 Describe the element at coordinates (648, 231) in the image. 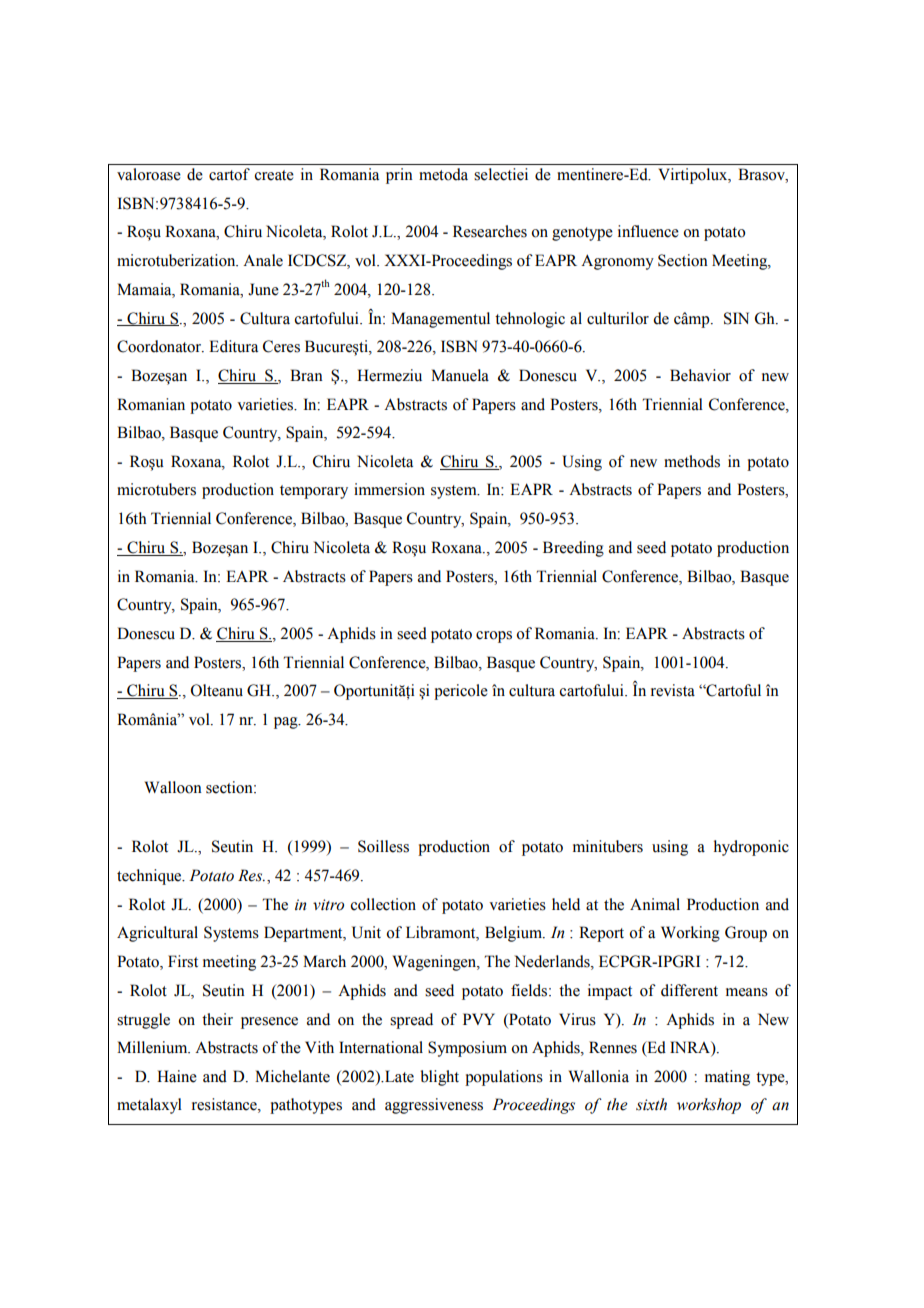

I see `influence` at that location.
